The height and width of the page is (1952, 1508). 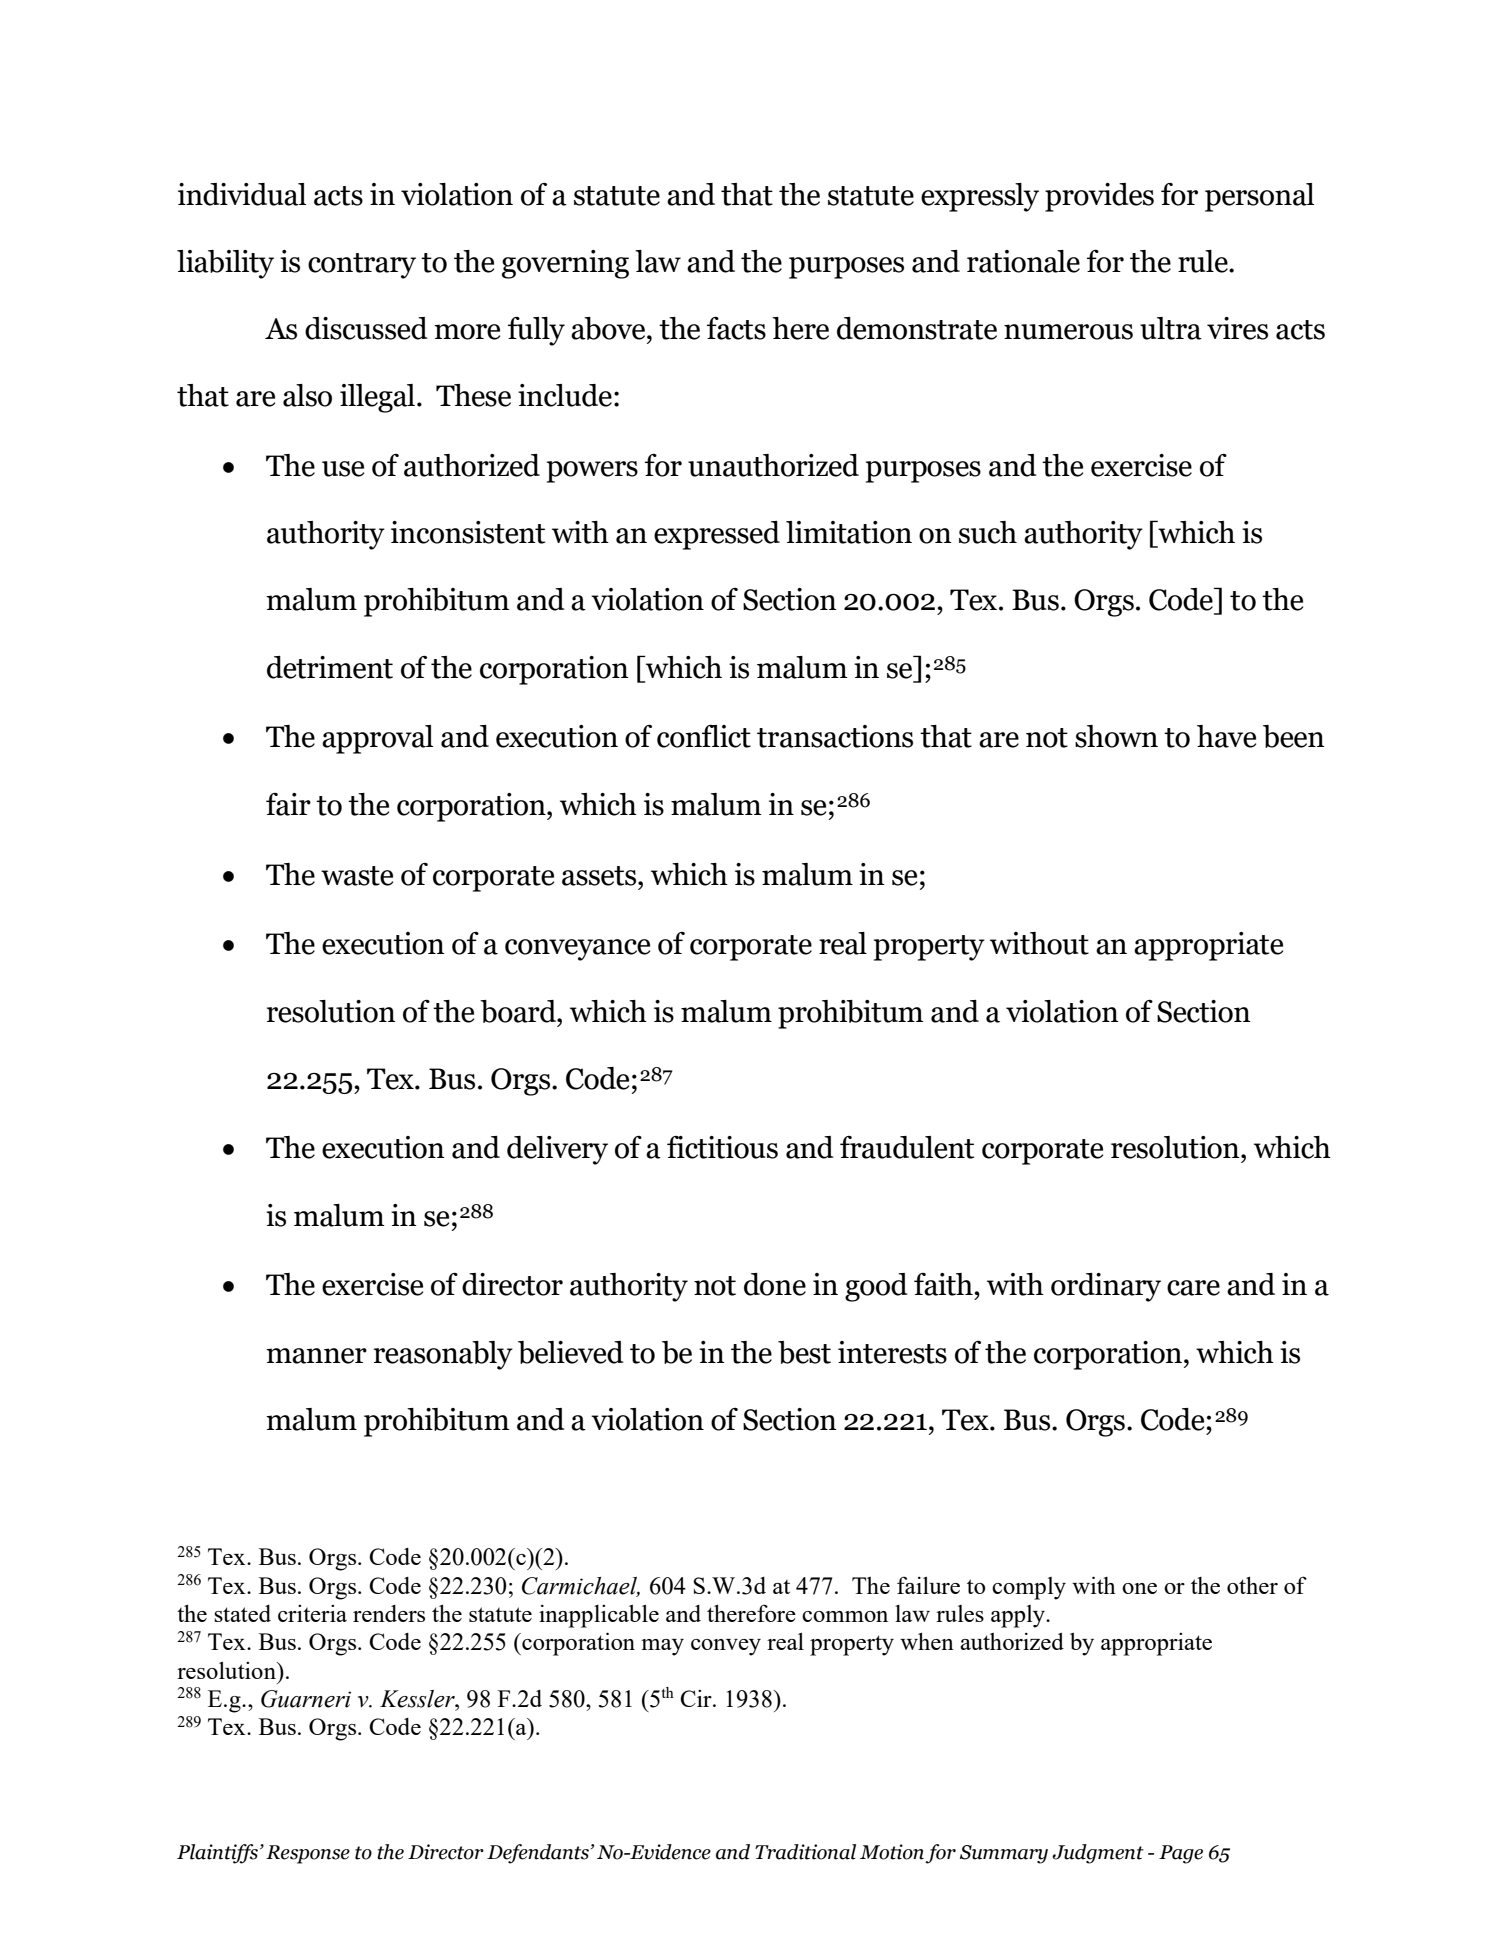 What do you see at coordinates (609, 328) in the page?
I see `above` at bounding box center [609, 328].
